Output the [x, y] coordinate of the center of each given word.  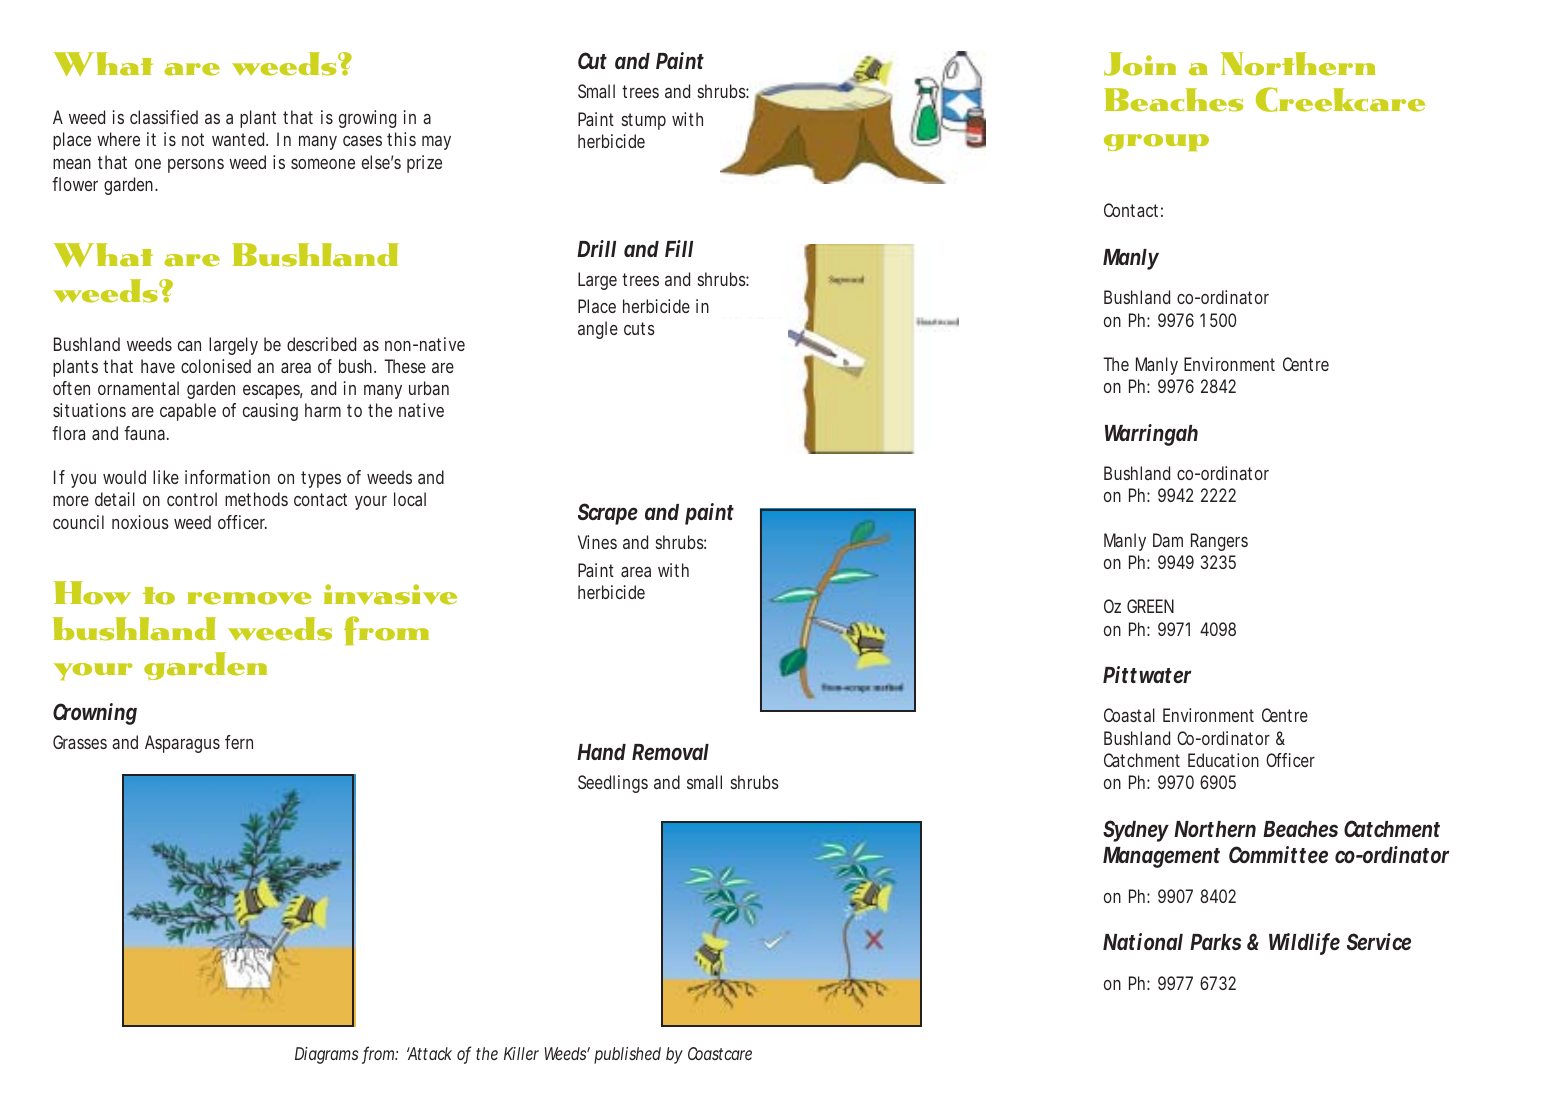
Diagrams [326, 1055]
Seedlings [613, 784]
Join [1140, 64]
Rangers [1219, 542]
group [1156, 142]
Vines [597, 542]
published [627, 1055]
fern [239, 742]
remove [249, 598]
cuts [639, 328]
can [189, 346]
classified [164, 117]
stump [644, 121]
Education [1223, 760]
